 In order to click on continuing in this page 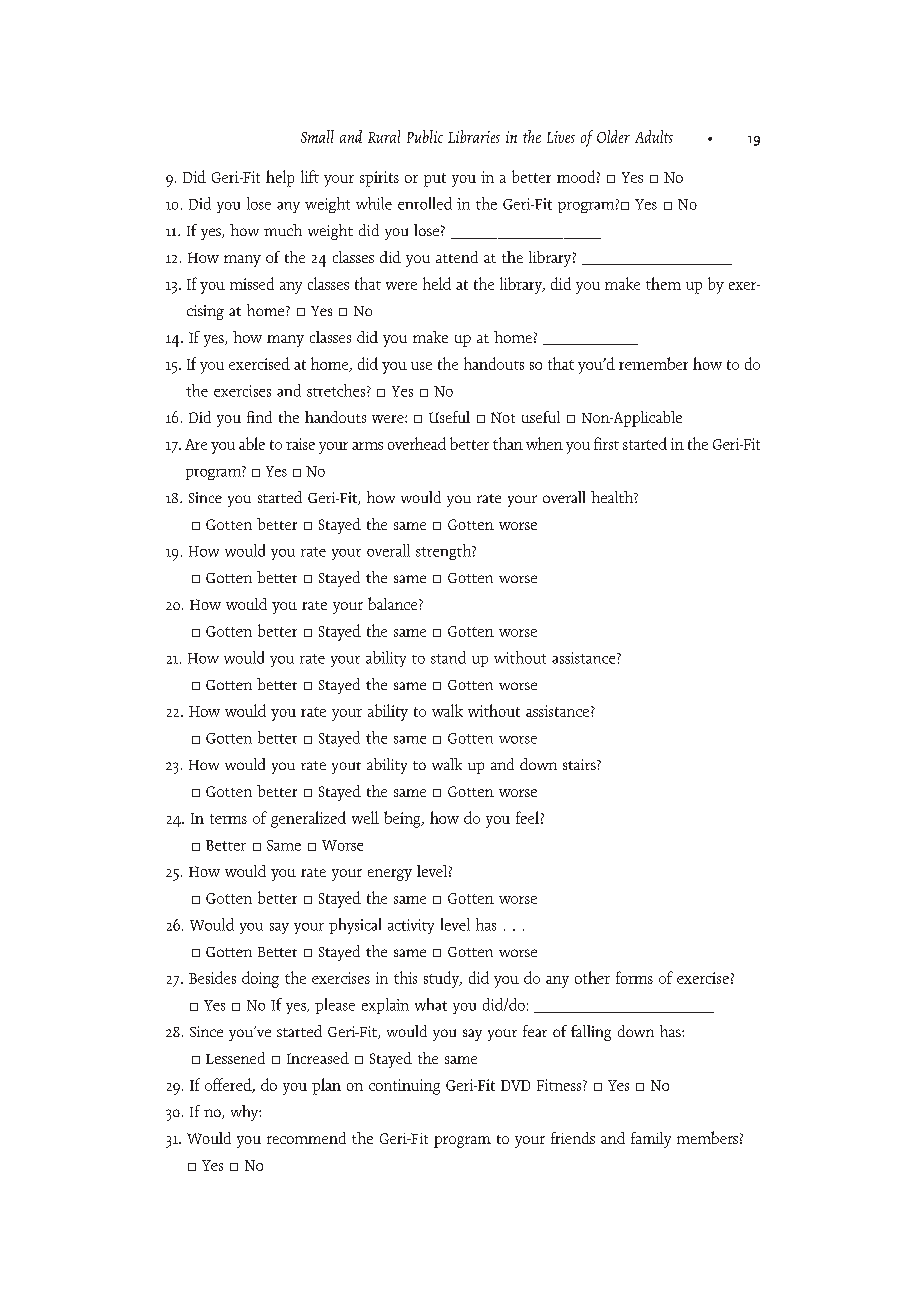, I will do `click(404, 1087)`.
